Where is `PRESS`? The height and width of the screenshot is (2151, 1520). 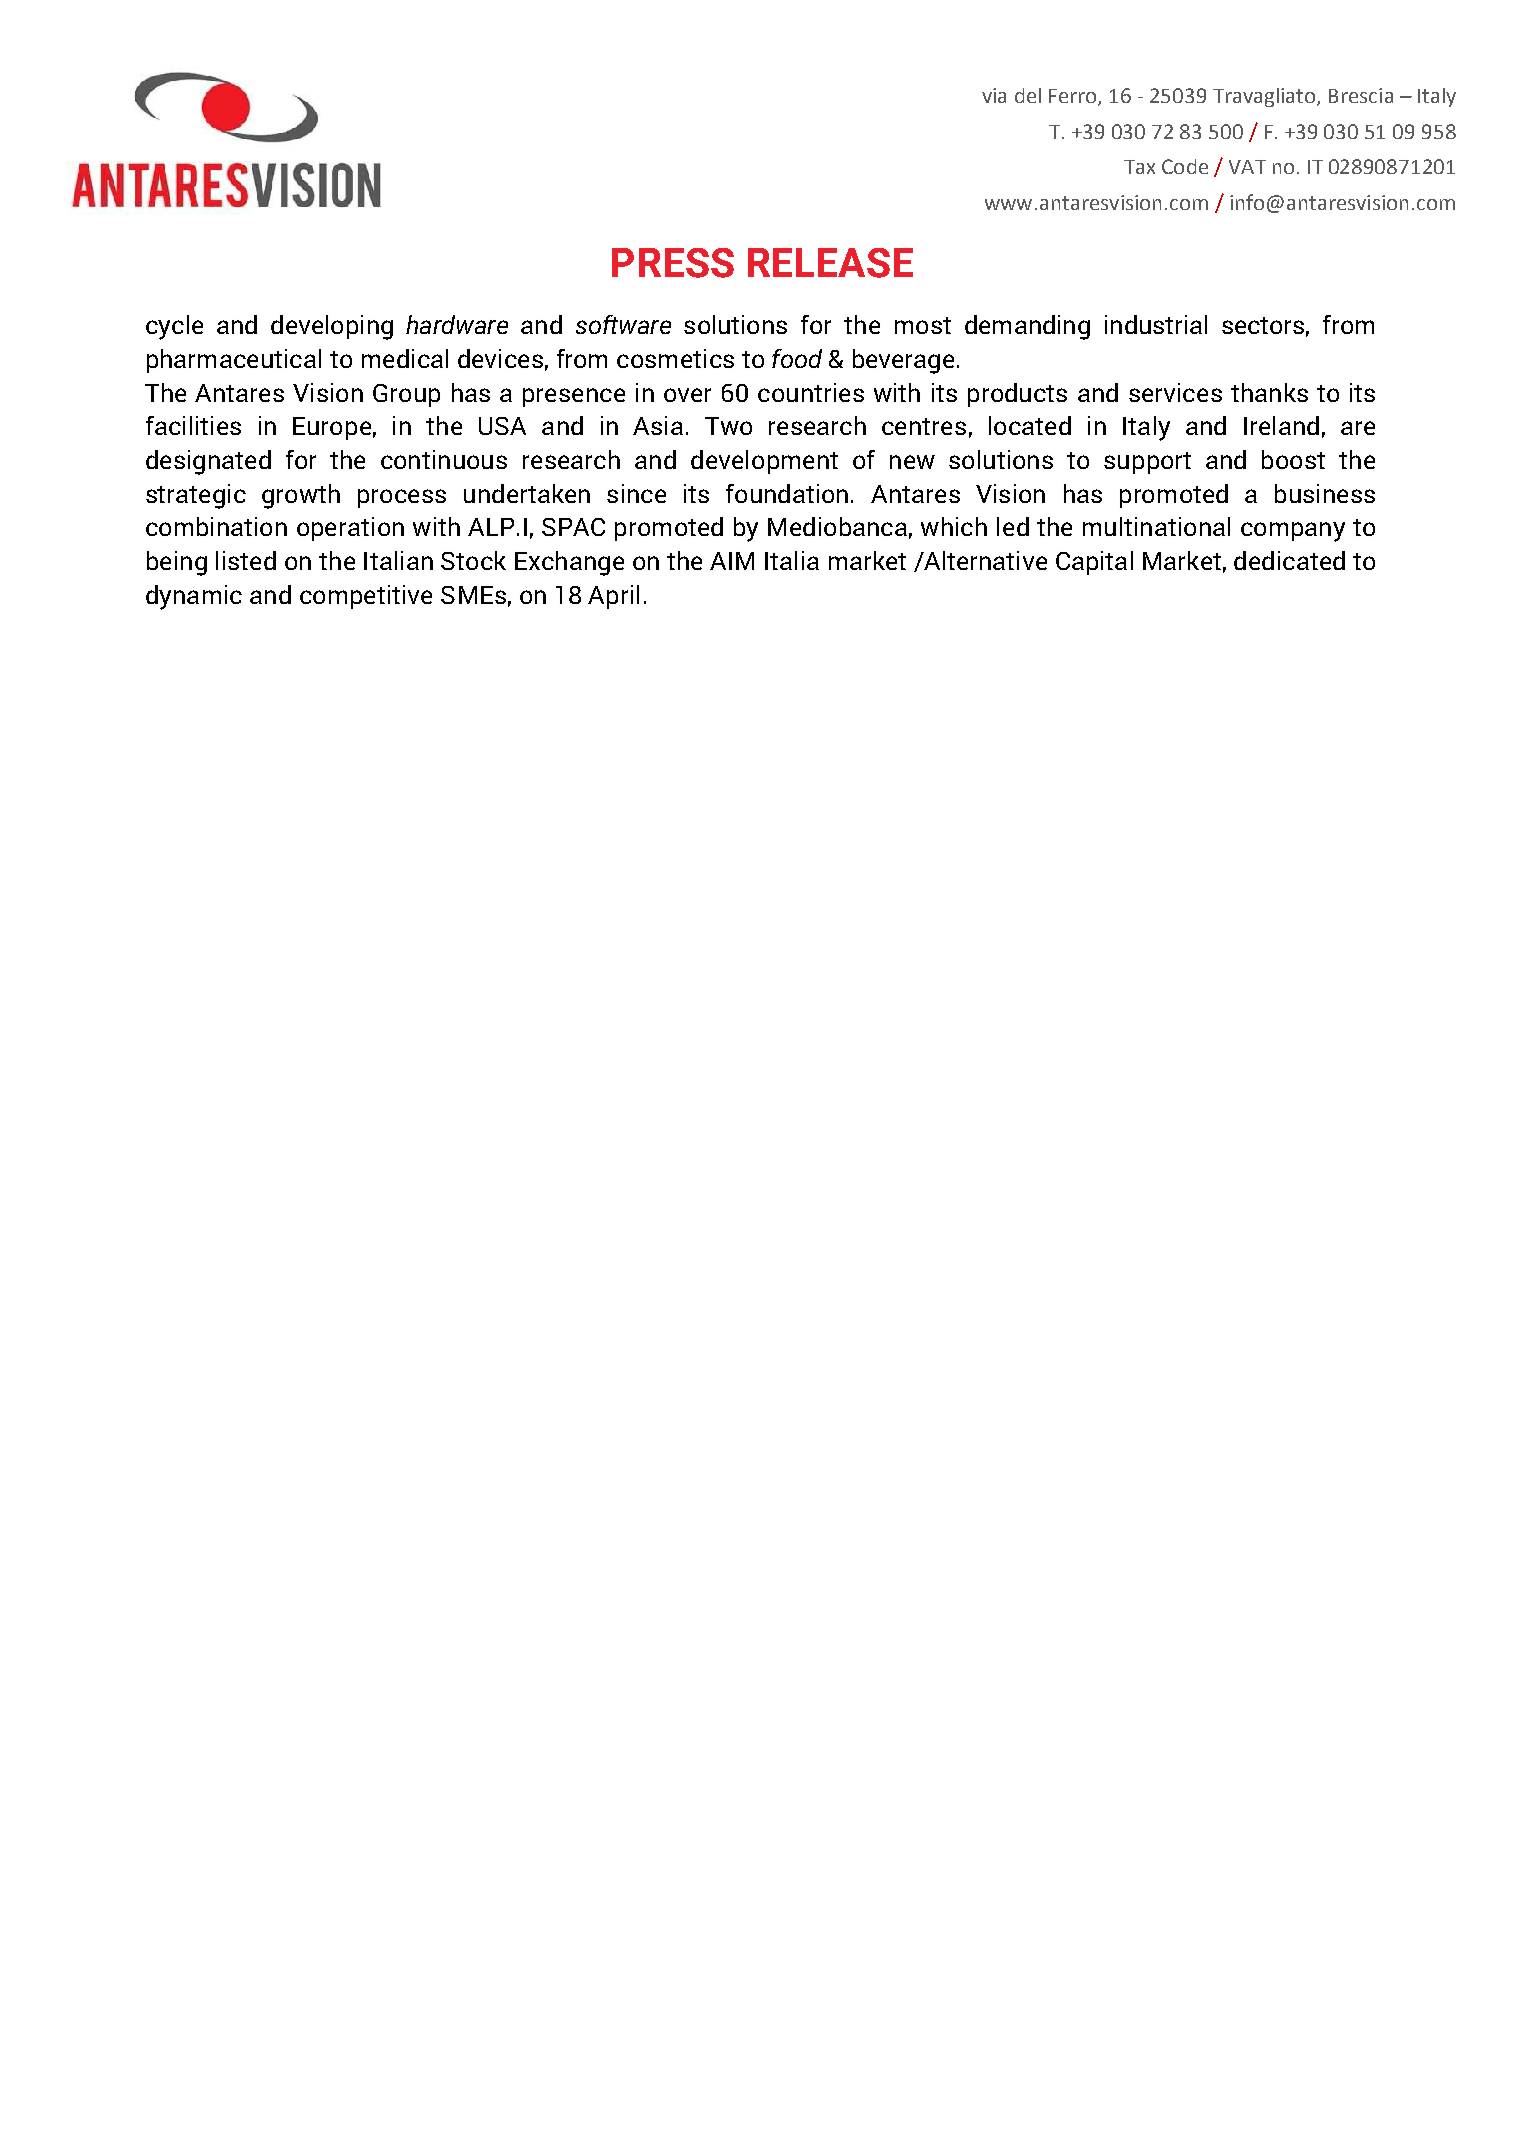 PRESS is located at coordinates (673, 263).
